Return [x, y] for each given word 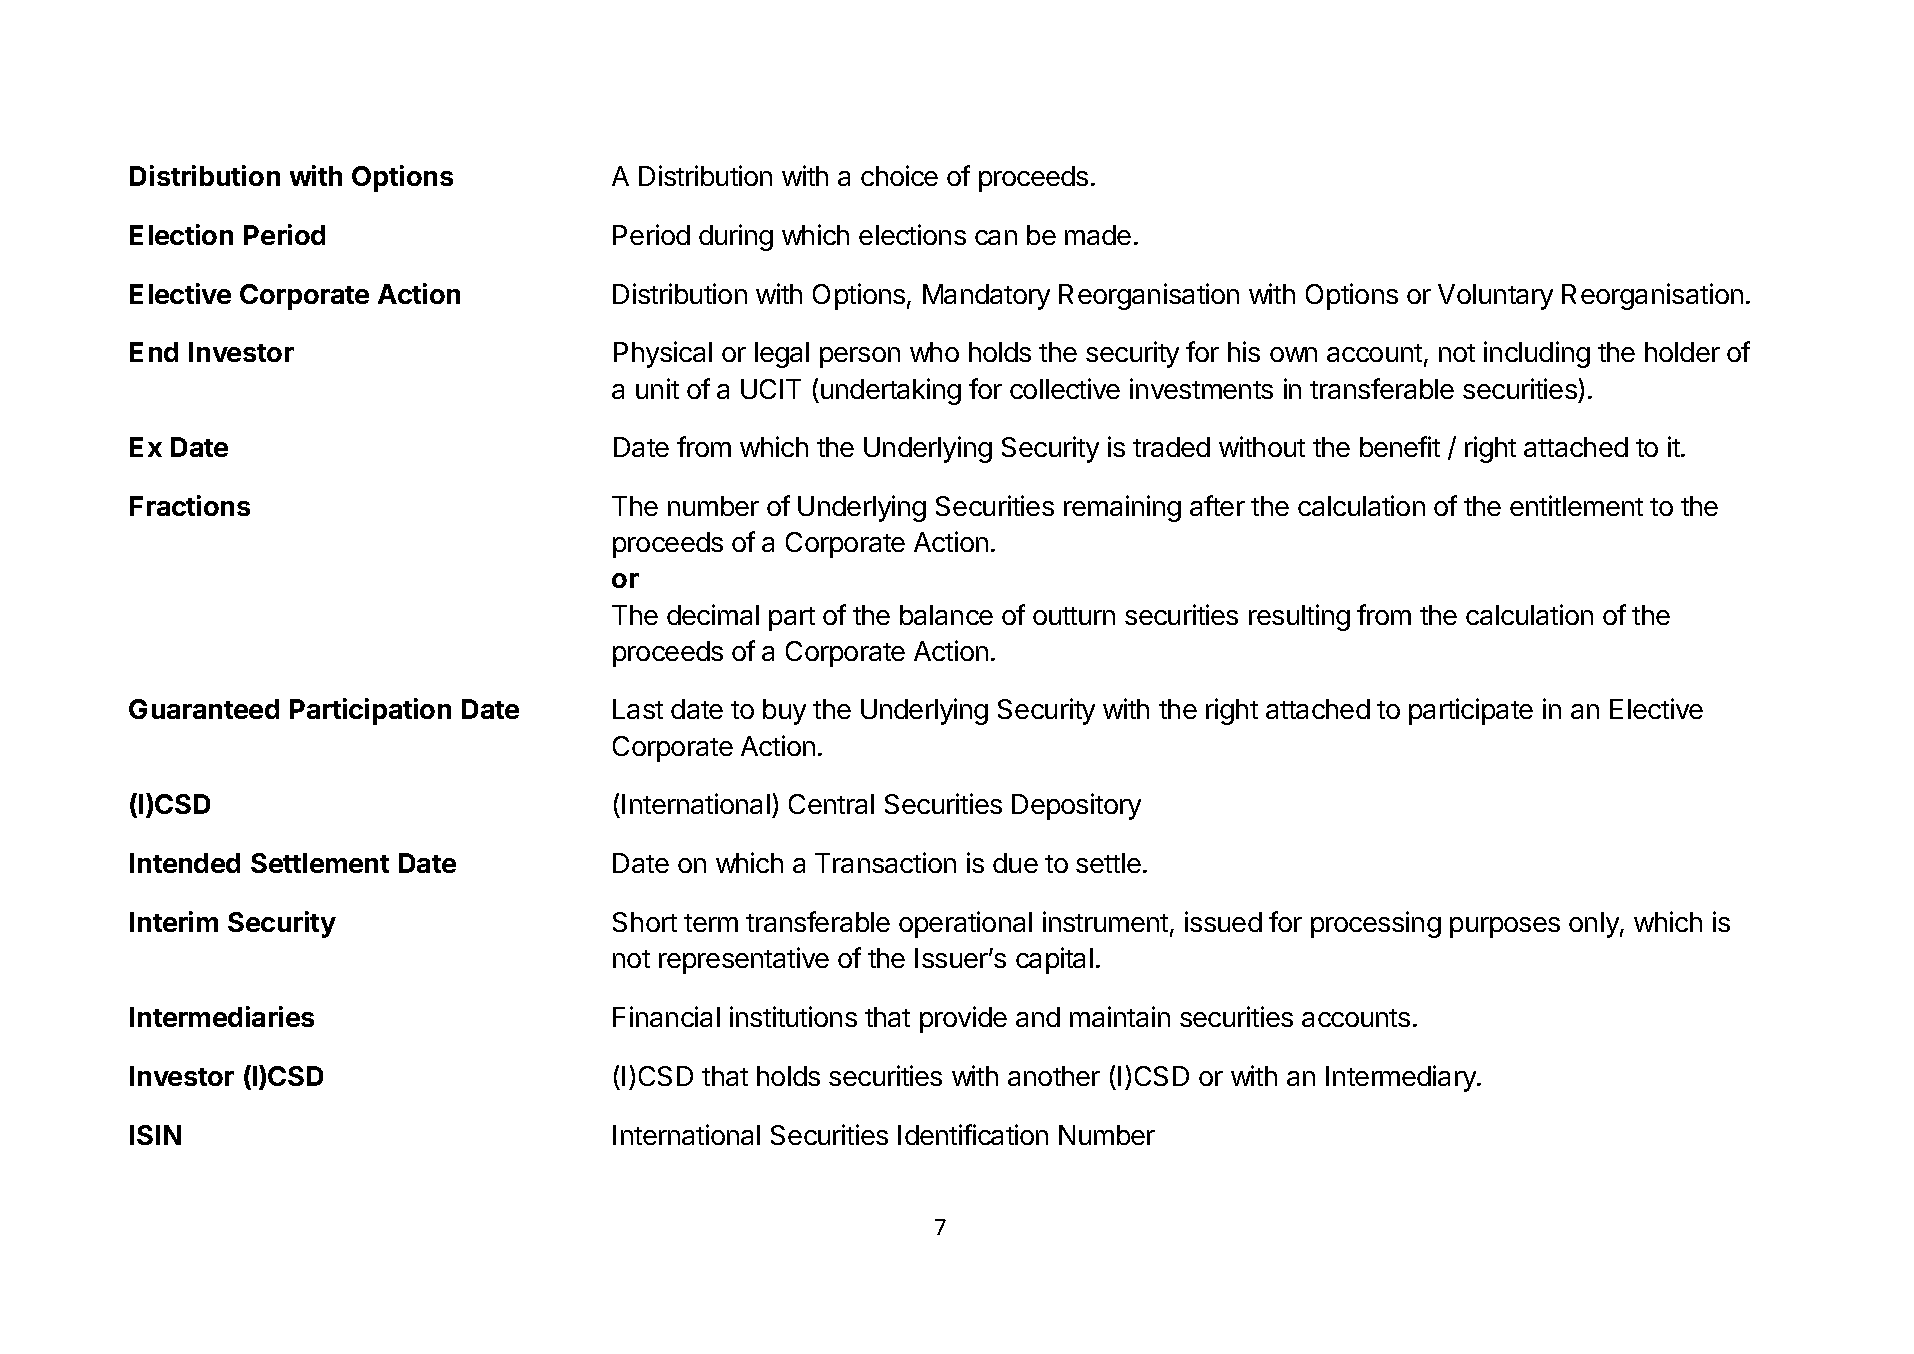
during [736, 237]
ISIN [155, 1135]
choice [899, 175]
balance [946, 615]
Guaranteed [204, 709]
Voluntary [1495, 297]
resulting [1299, 617]
